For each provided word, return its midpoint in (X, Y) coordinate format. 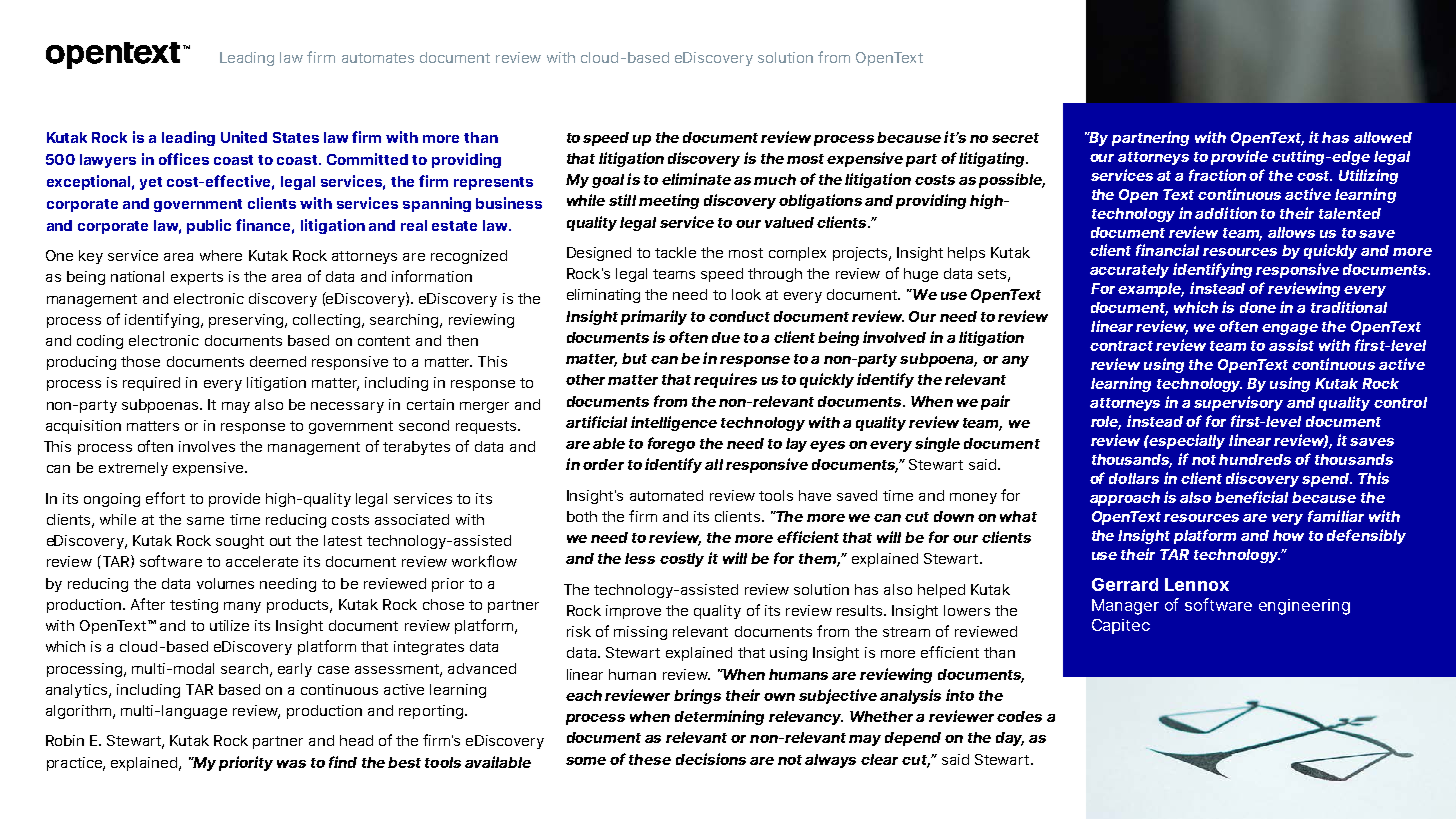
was (291, 764)
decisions (711, 759)
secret (1015, 138)
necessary (347, 407)
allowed (1383, 137)
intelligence (674, 423)
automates (378, 58)
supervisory (1238, 403)
